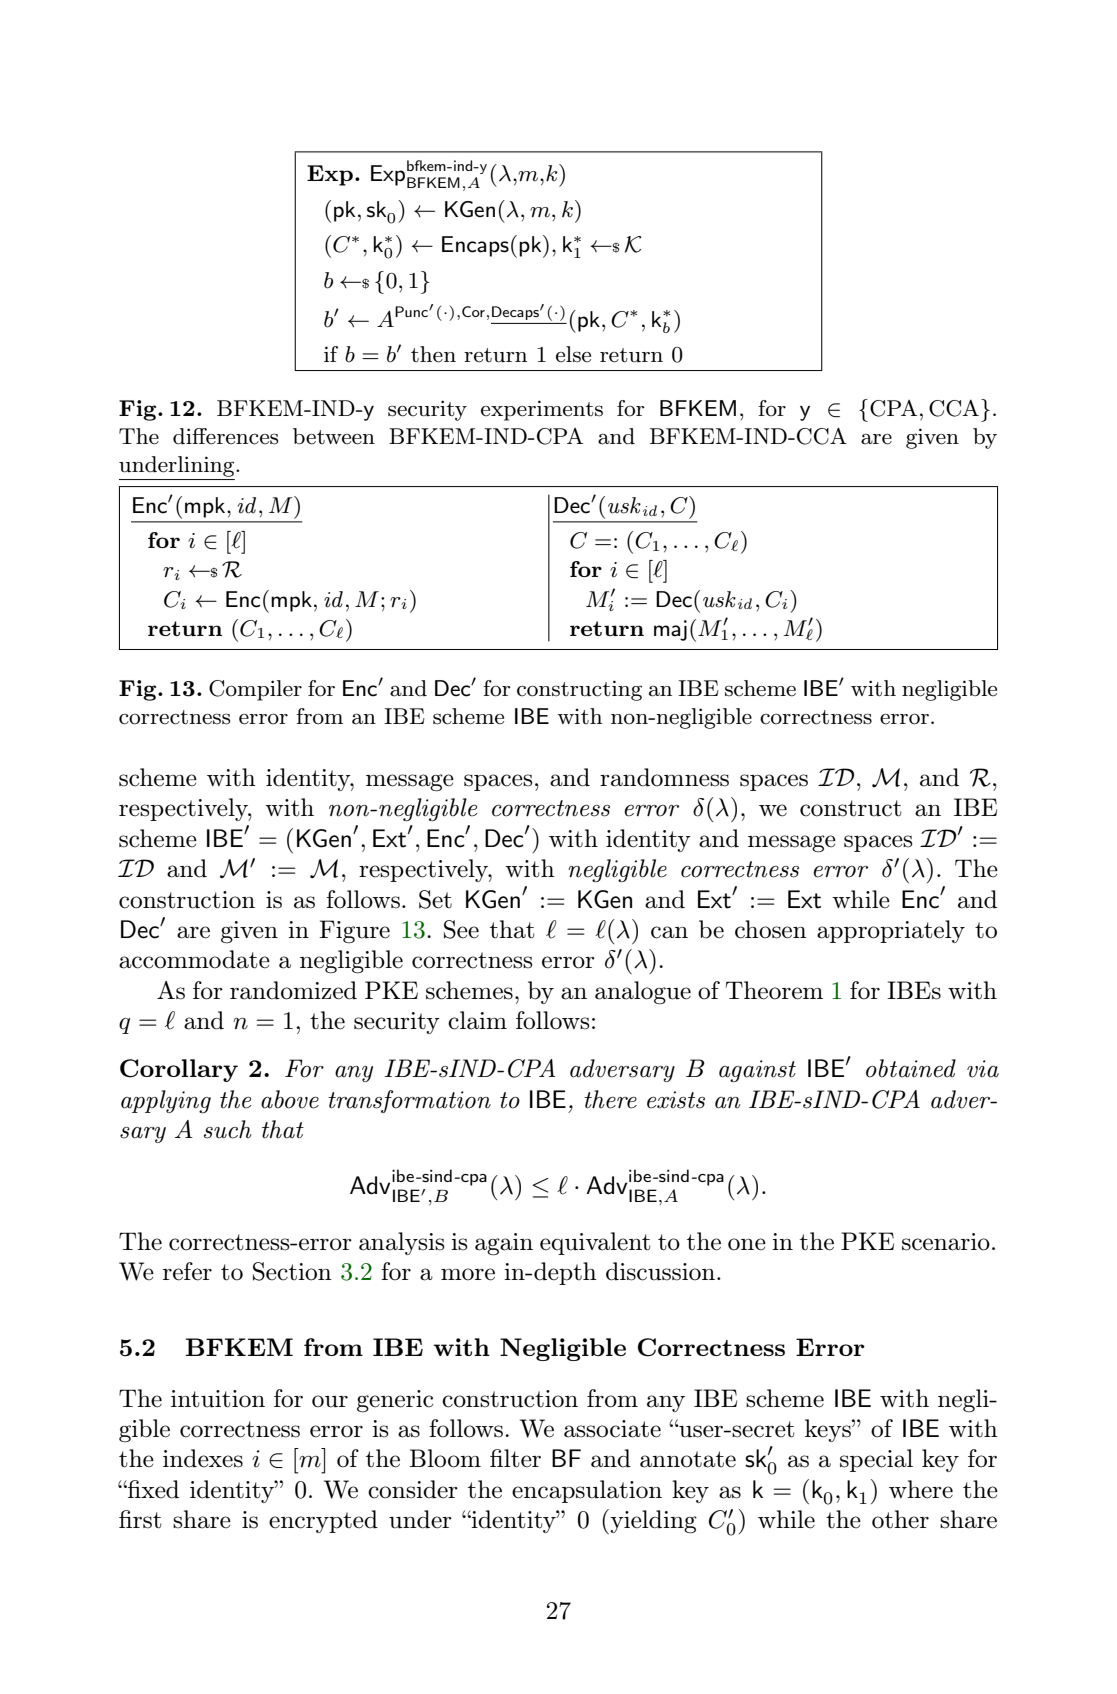  What do you see at coordinates (354, 932) in the screenshot?
I see `Figure` at bounding box center [354, 932].
